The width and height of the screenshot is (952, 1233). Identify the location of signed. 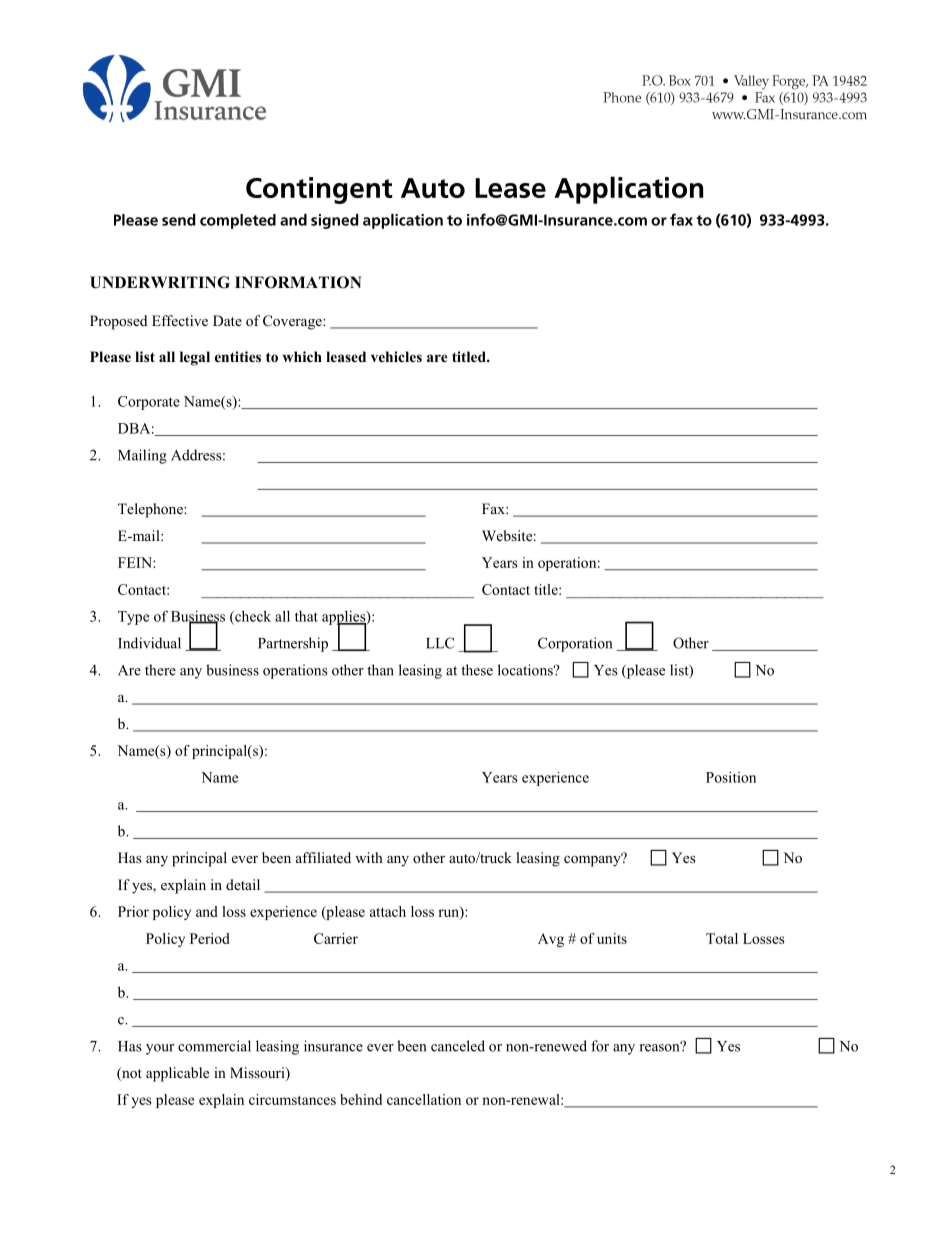
(334, 221).
